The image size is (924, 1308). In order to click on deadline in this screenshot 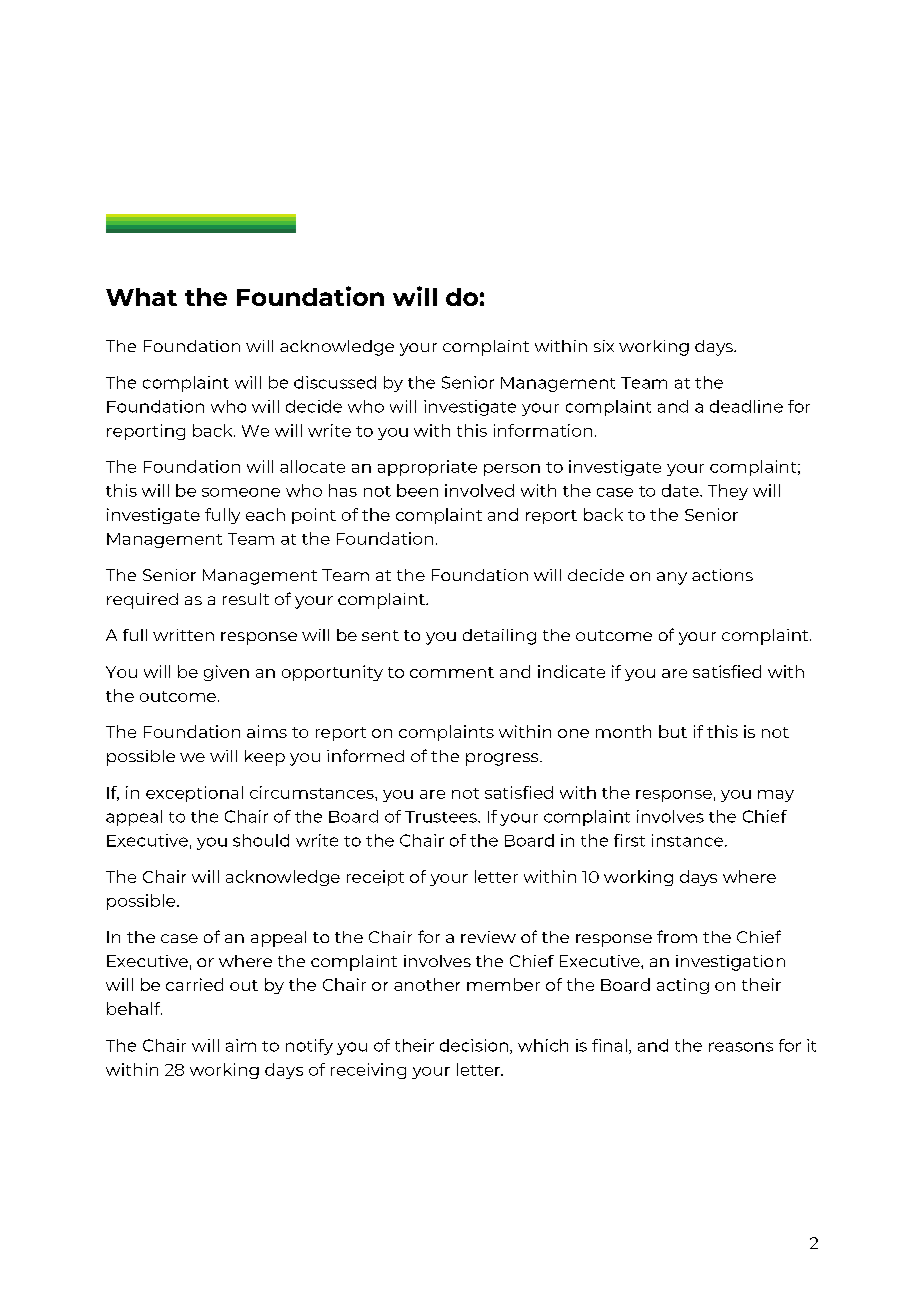, I will do `click(746, 406)`.
